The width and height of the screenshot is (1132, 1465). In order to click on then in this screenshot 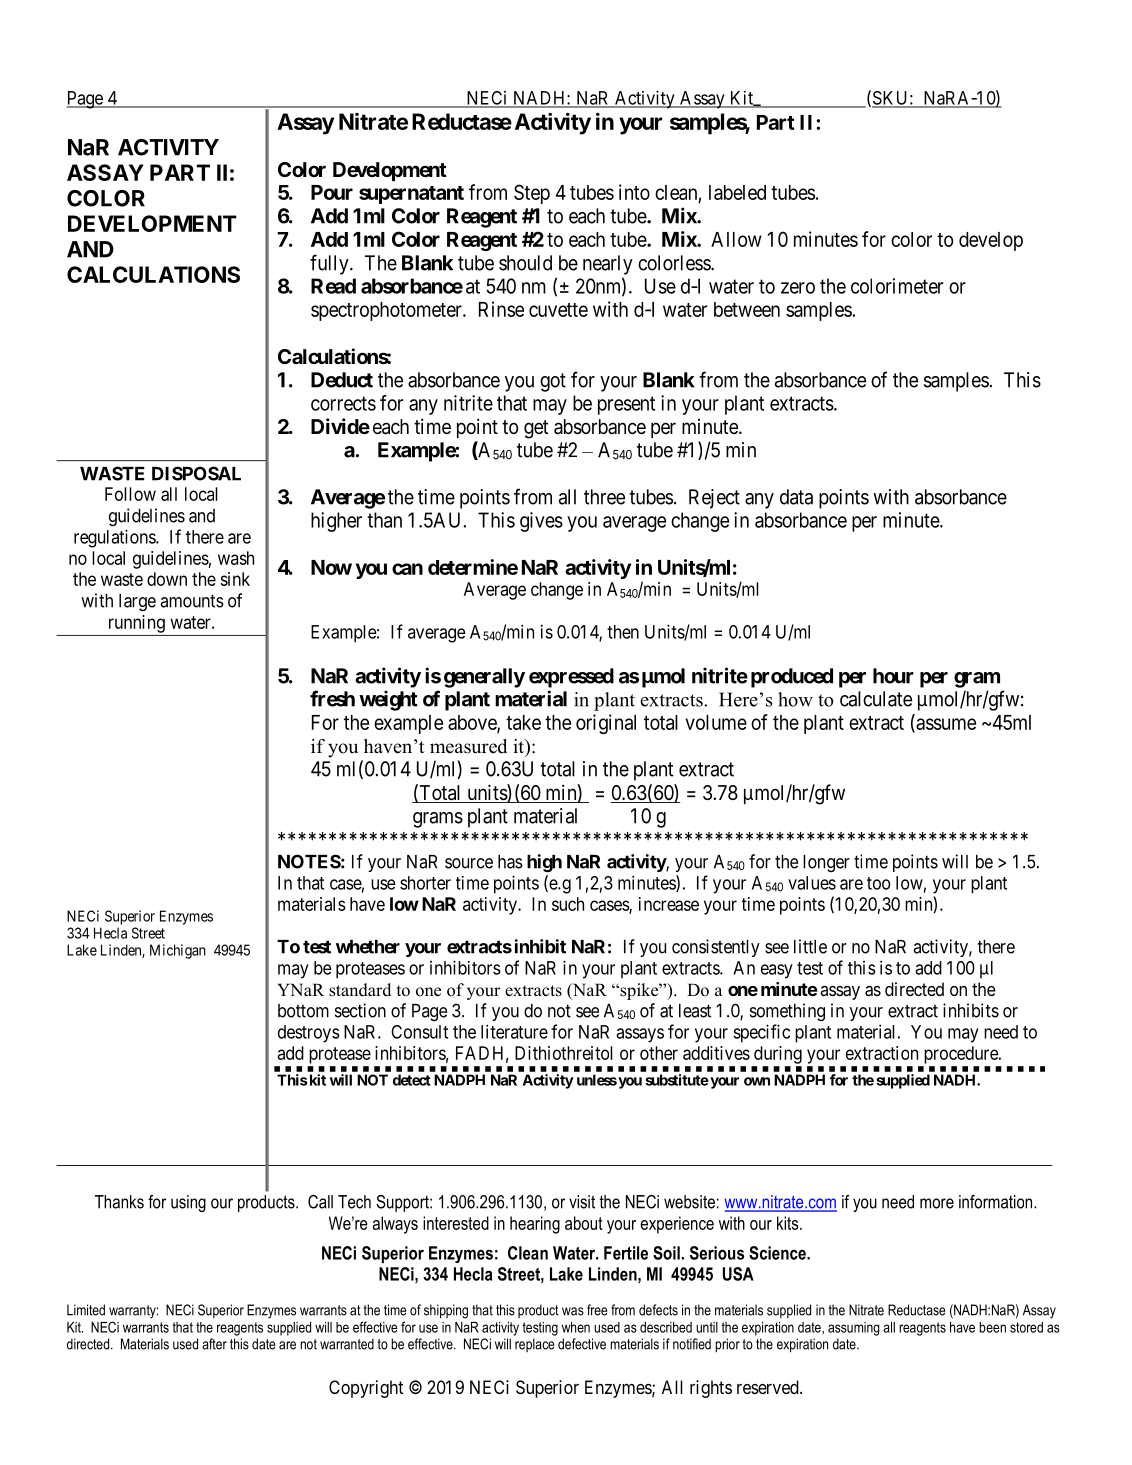, I will do `click(623, 632)`.
